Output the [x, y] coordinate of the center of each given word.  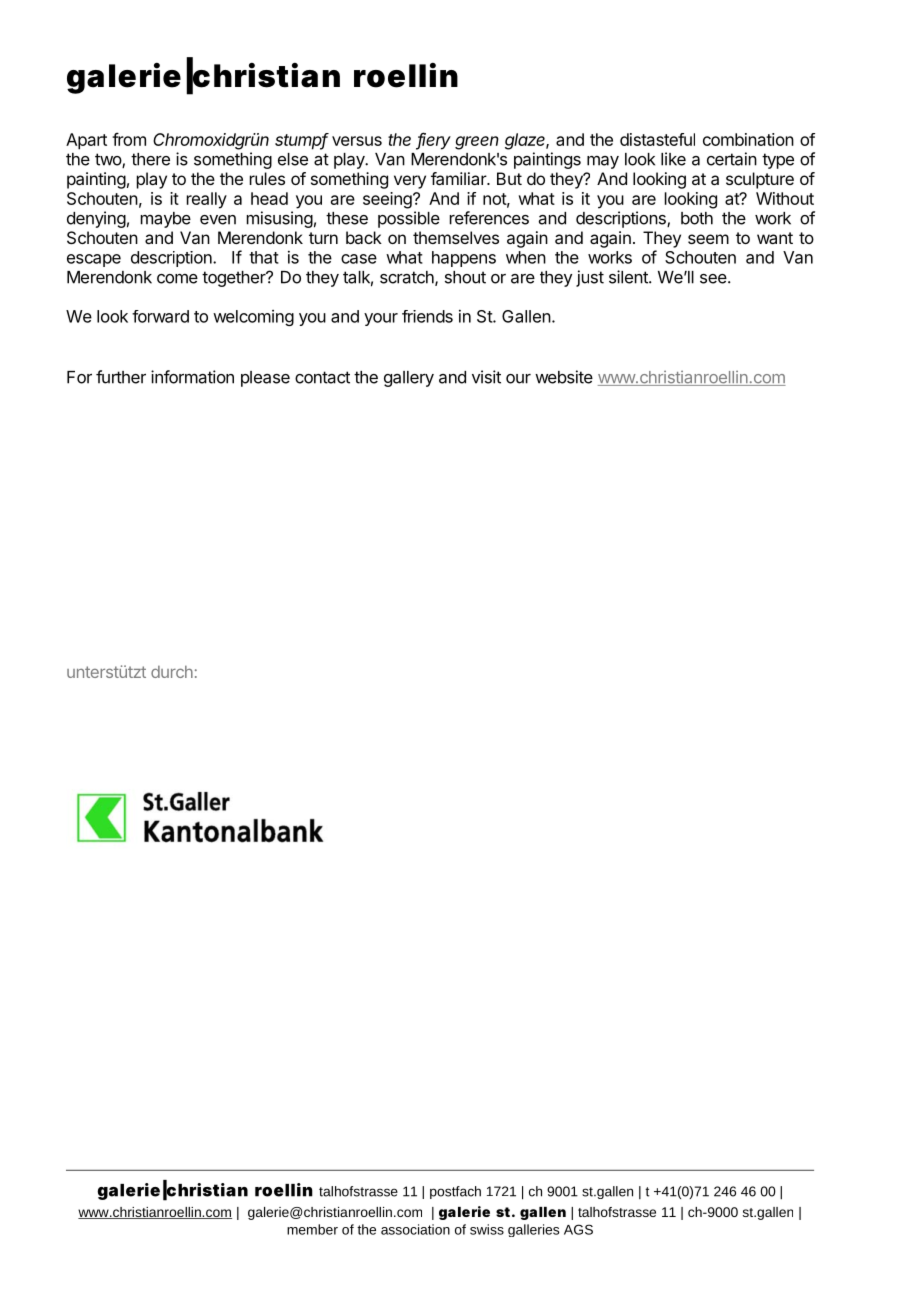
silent [629, 277]
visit [486, 377]
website [564, 377]
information [192, 377]
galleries [533, 1230]
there [150, 159]
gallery [409, 379]
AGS [578, 1229]
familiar [459, 178]
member [312, 1229]
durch [172, 671]
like [673, 159]
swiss [487, 1229]
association [415, 1229]
